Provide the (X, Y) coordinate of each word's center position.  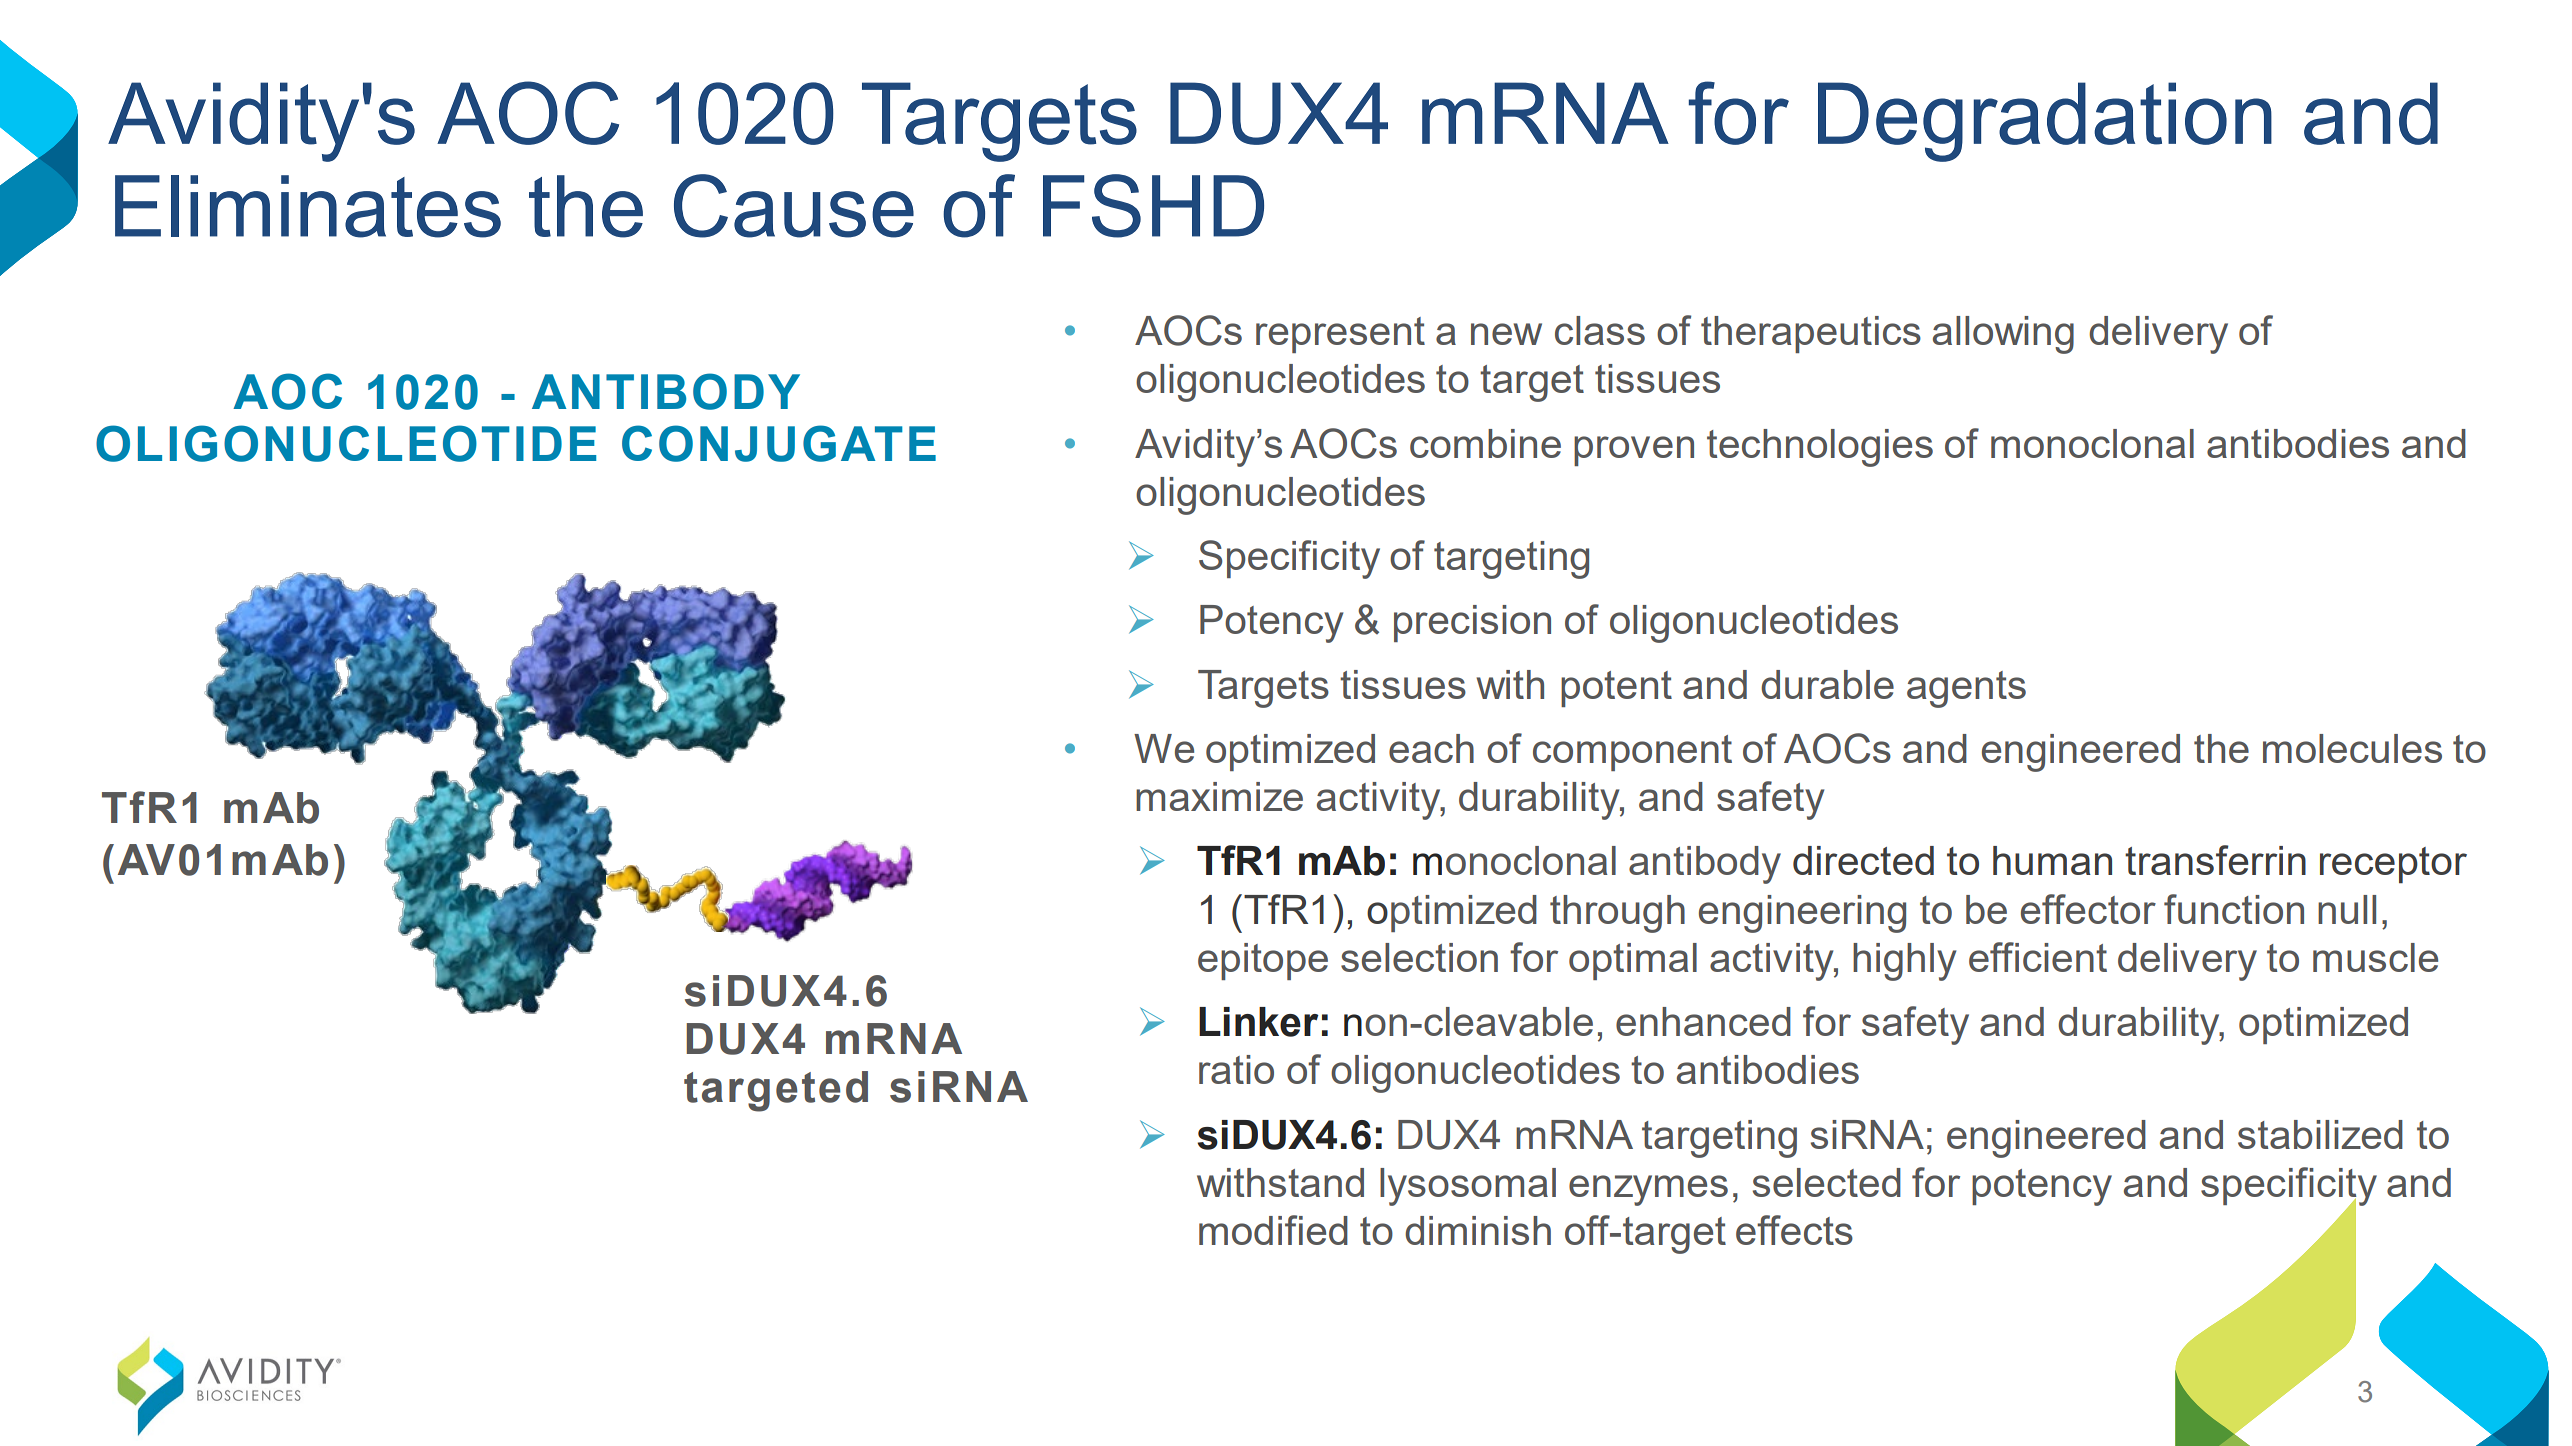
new (1506, 334)
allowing (2003, 335)
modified (1273, 1230)
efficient (2038, 957)
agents (1966, 689)
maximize (1219, 796)
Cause (794, 206)
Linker (1259, 1022)
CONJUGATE (779, 443)
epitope (1263, 961)
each (1431, 748)
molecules (2352, 748)
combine (1485, 443)
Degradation (2045, 122)
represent (1340, 335)
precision (1472, 623)
